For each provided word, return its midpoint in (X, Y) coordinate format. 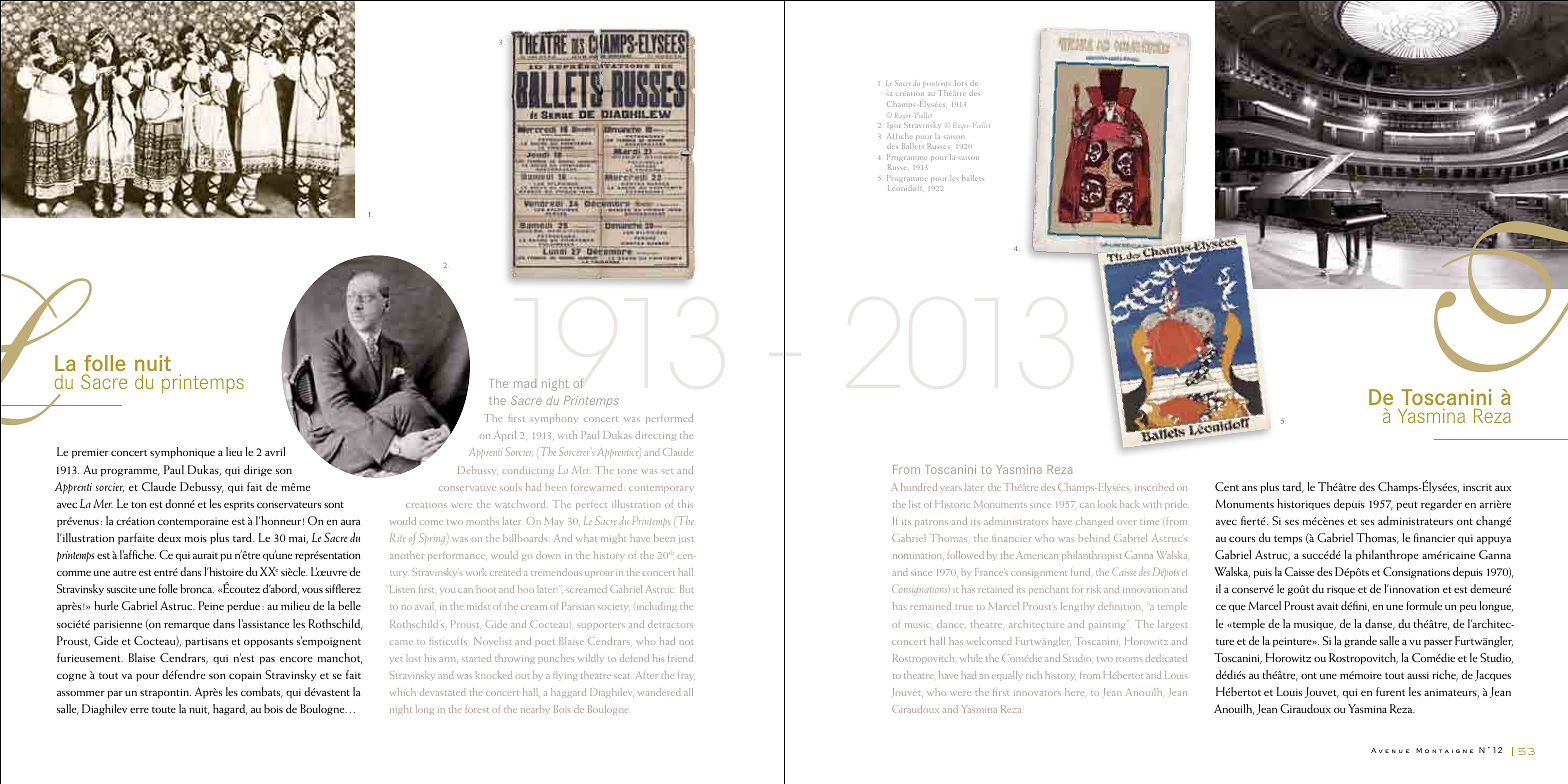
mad (525, 383)
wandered (659, 692)
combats (262, 692)
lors (961, 83)
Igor (894, 125)
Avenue (1390, 750)
